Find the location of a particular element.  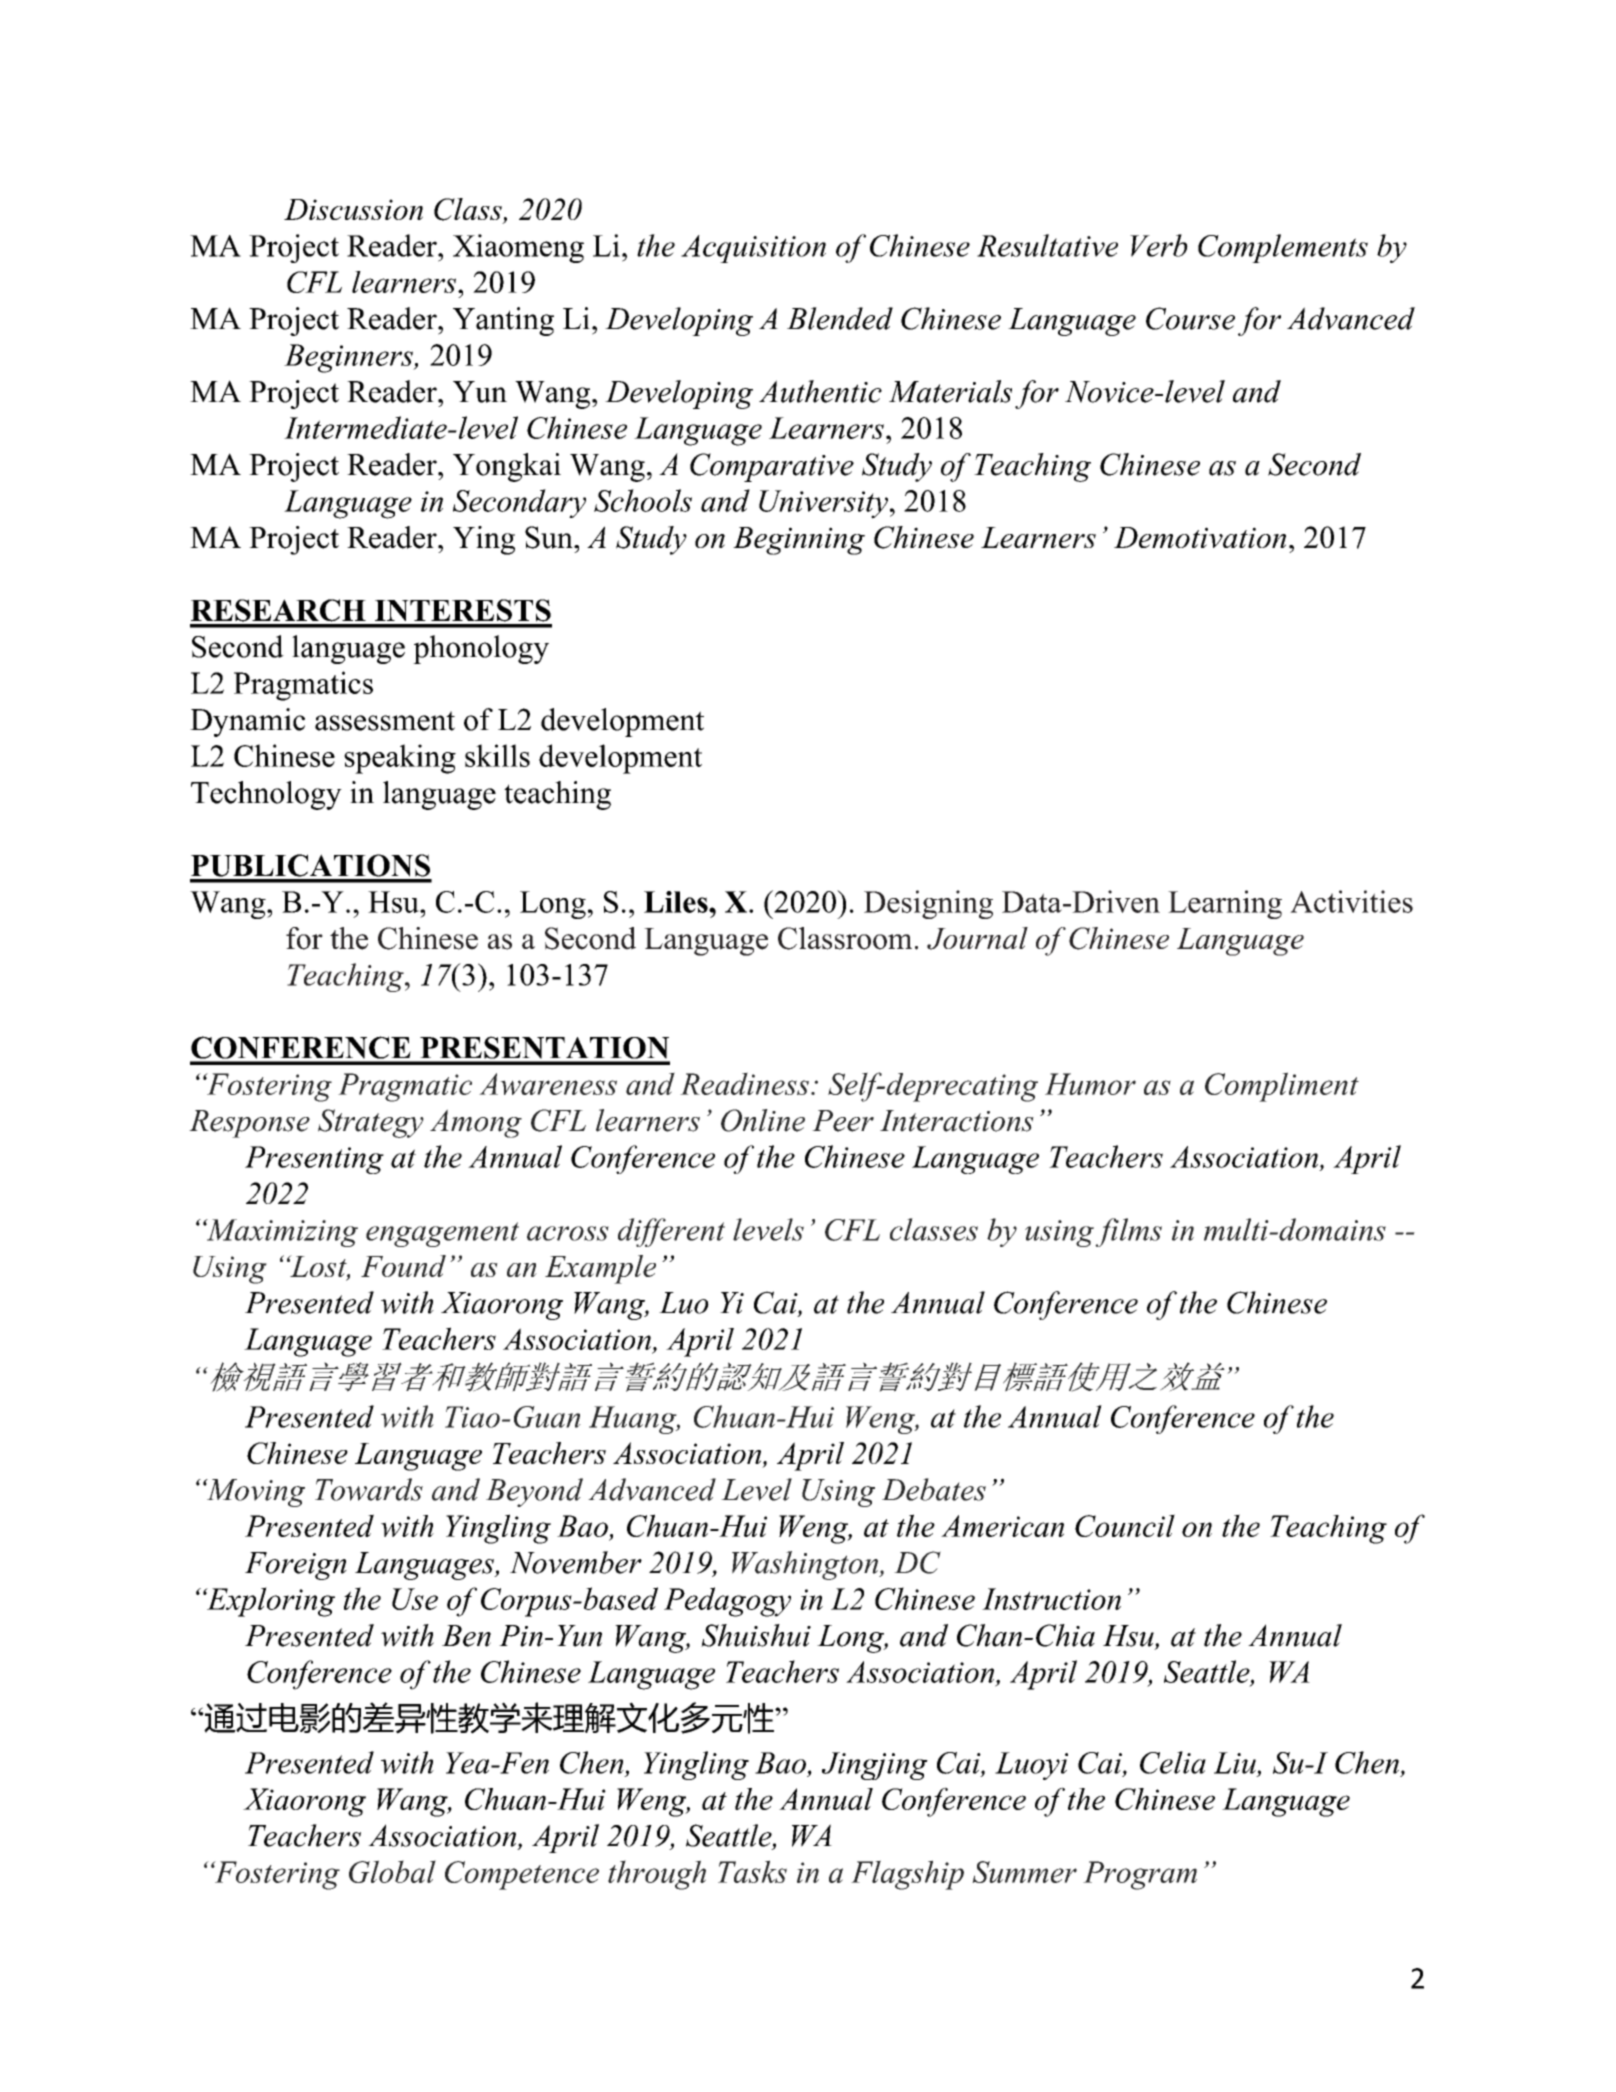

Discussion is located at coordinates (353, 209).
